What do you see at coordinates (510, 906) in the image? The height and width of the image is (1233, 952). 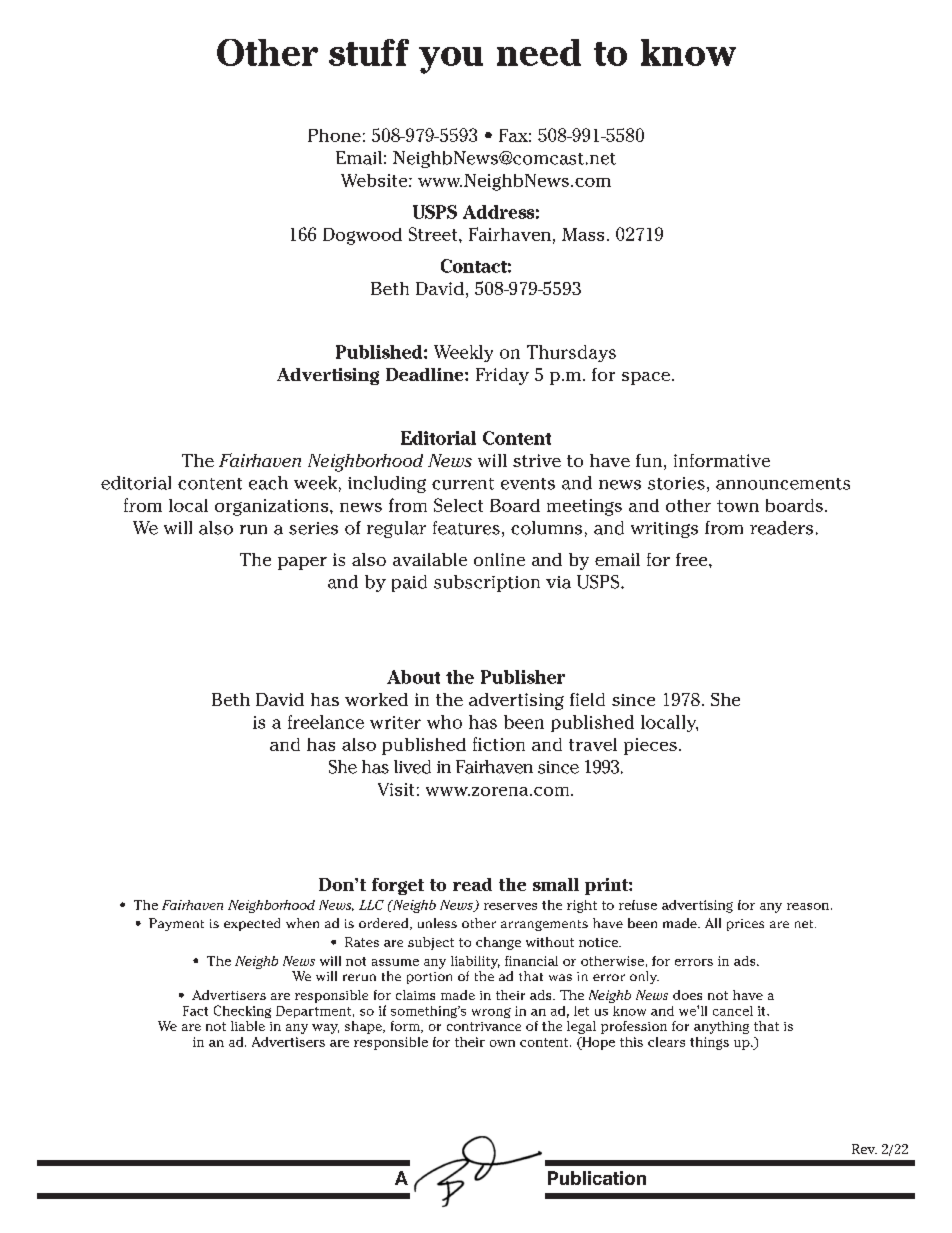 I see `reserves` at bounding box center [510, 906].
